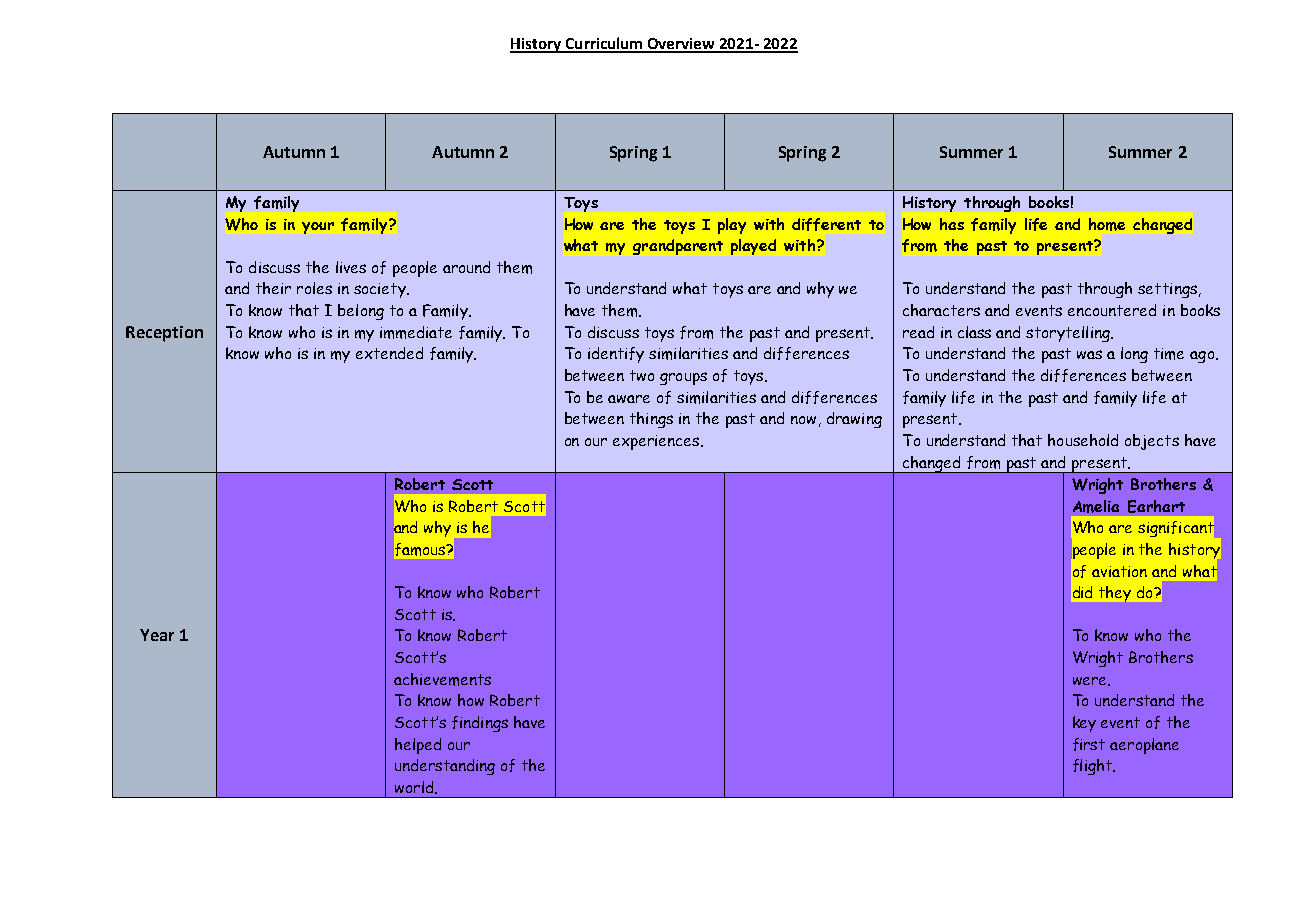 The width and height of the document is (1308, 924). Describe the element at coordinates (651, 420) in the document. I see `things` at that location.
